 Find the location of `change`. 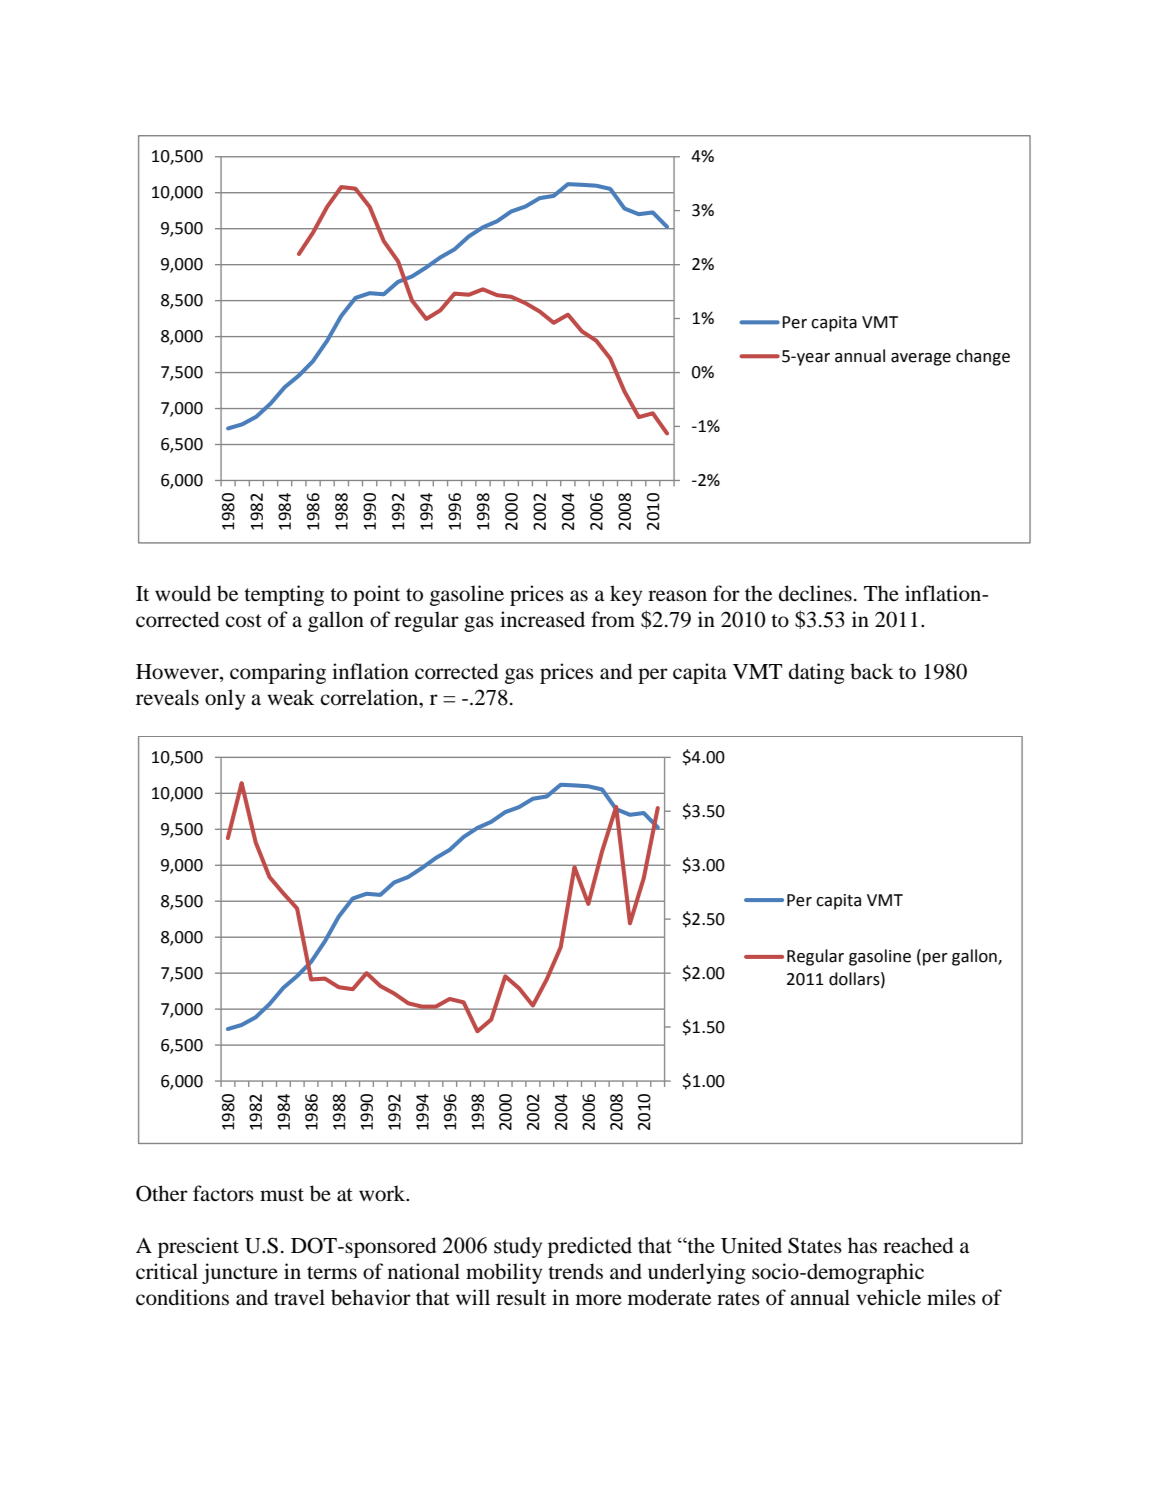

change is located at coordinates (983, 357).
